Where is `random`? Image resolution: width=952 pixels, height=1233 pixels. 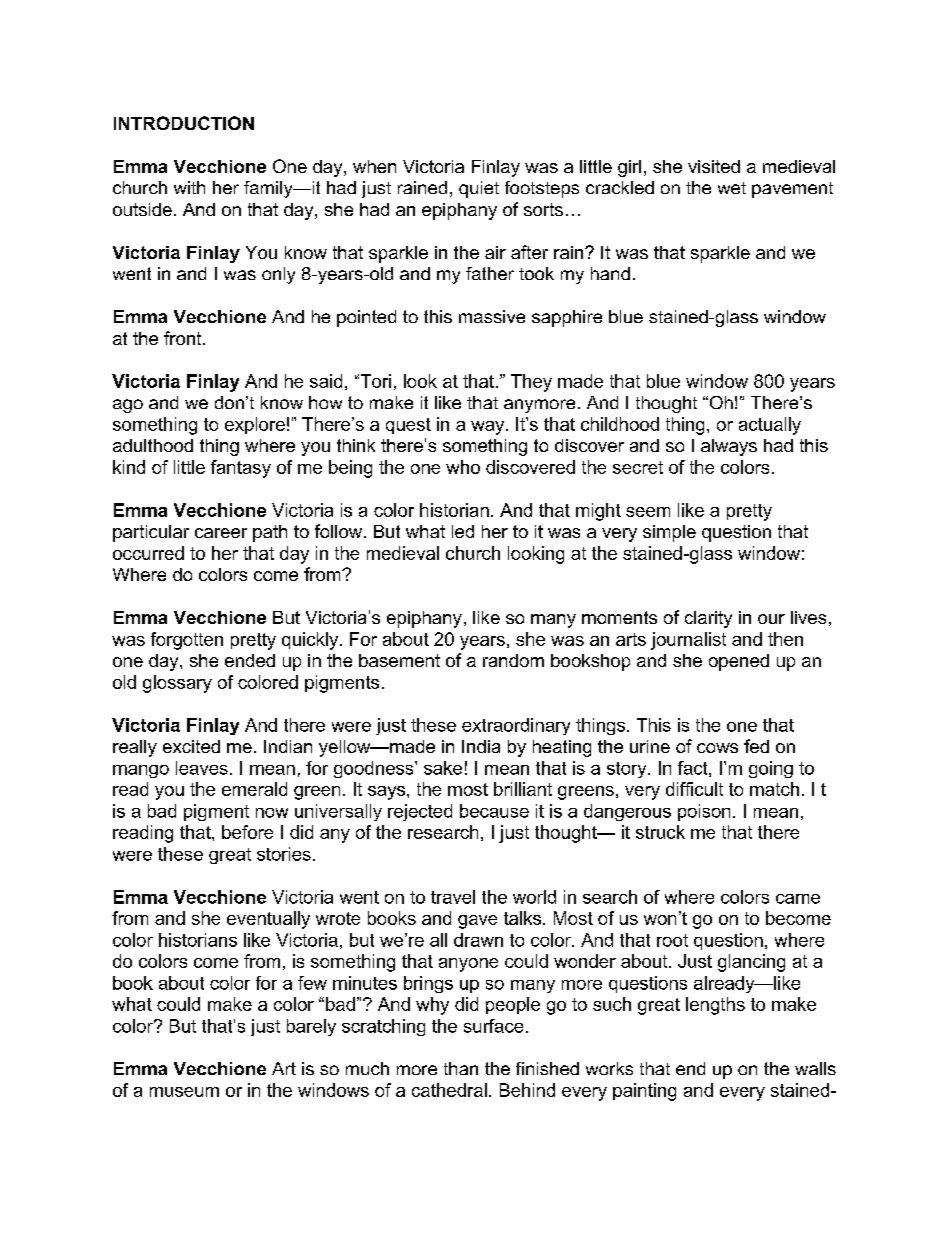 random is located at coordinates (513, 660).
